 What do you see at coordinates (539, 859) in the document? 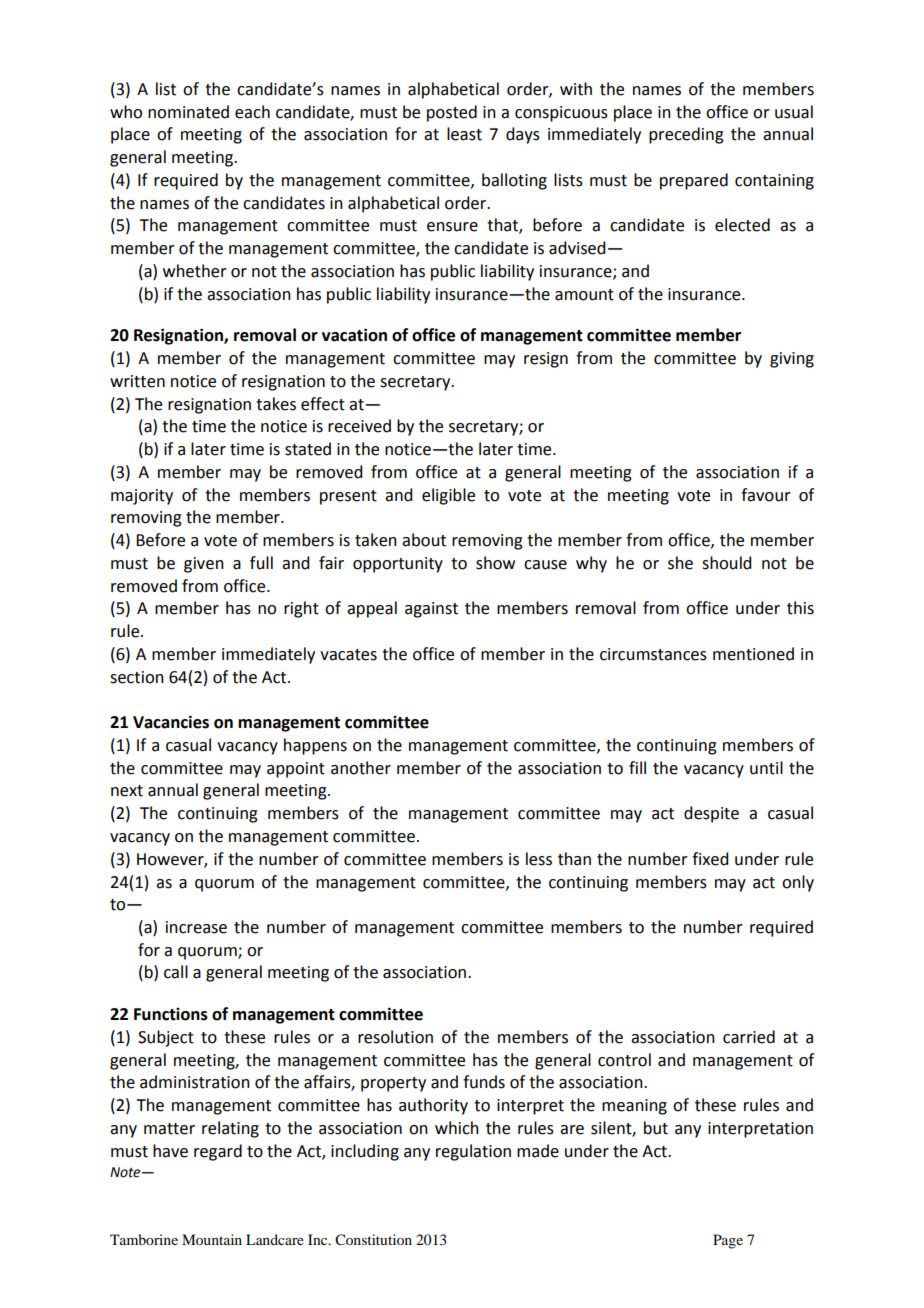
I see `less` at bounding box center [539, 859].
